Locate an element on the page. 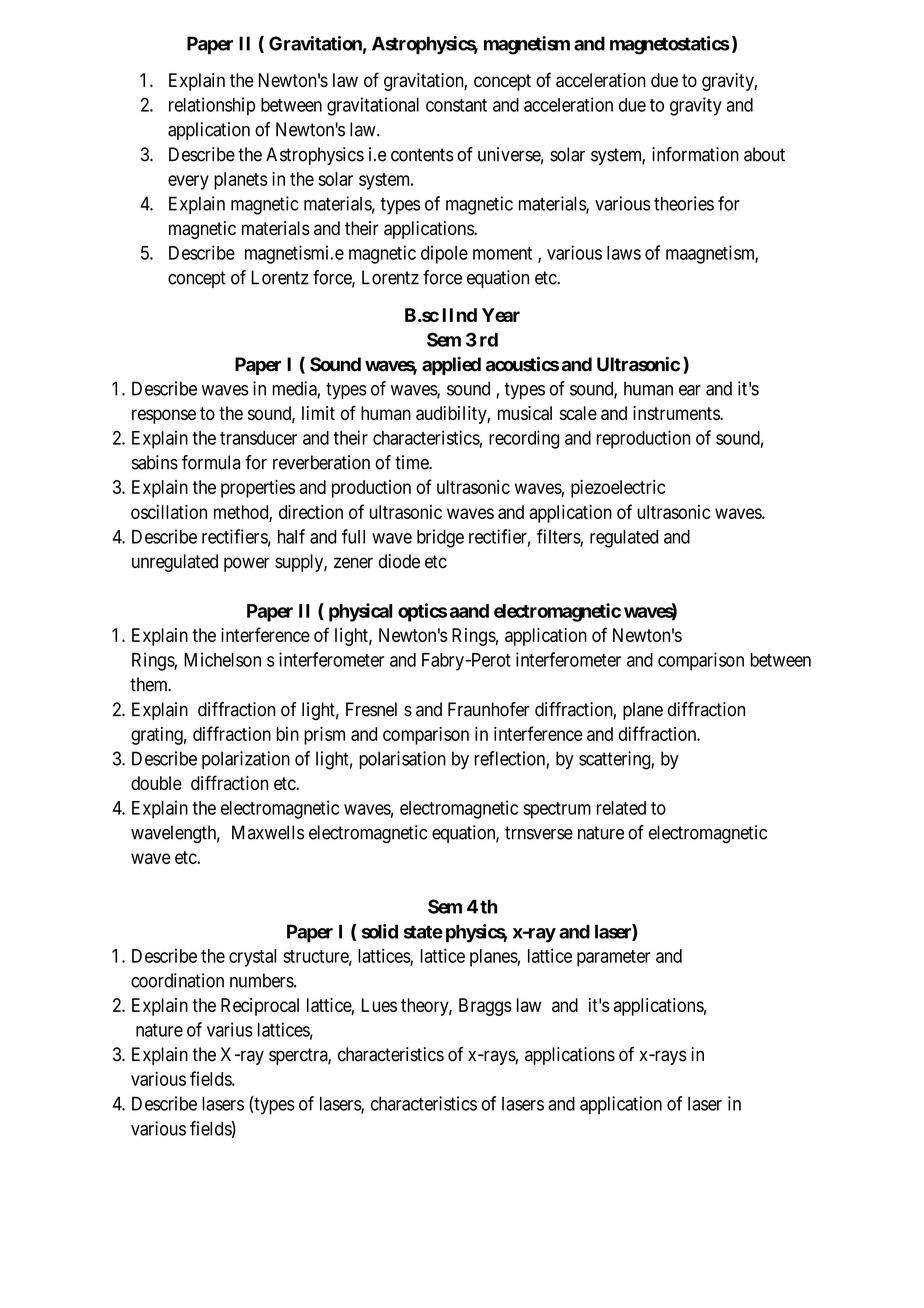  power is located at coordinates (247, 564).
